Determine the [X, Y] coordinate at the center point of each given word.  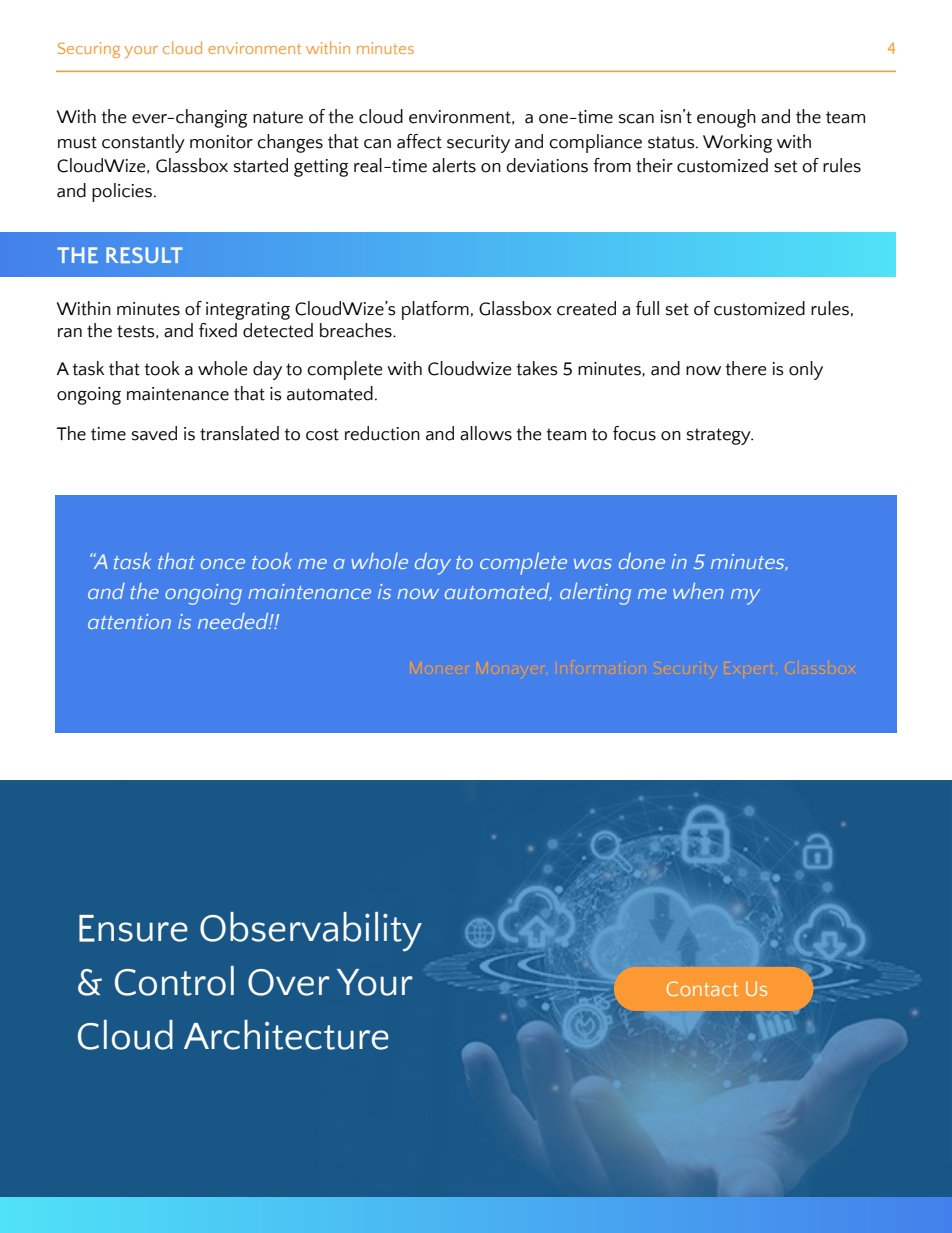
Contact [702, 988]
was [593, 564]
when [698, 591]
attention [129, 621]
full [647, 308]
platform [435, 310]
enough [726, 118]
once [223, 564]
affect [419, 141]
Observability [311, 932]
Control [174, 981]
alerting [595, 593]
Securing [89, 50]
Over [289, 982]
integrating [248, 311]
